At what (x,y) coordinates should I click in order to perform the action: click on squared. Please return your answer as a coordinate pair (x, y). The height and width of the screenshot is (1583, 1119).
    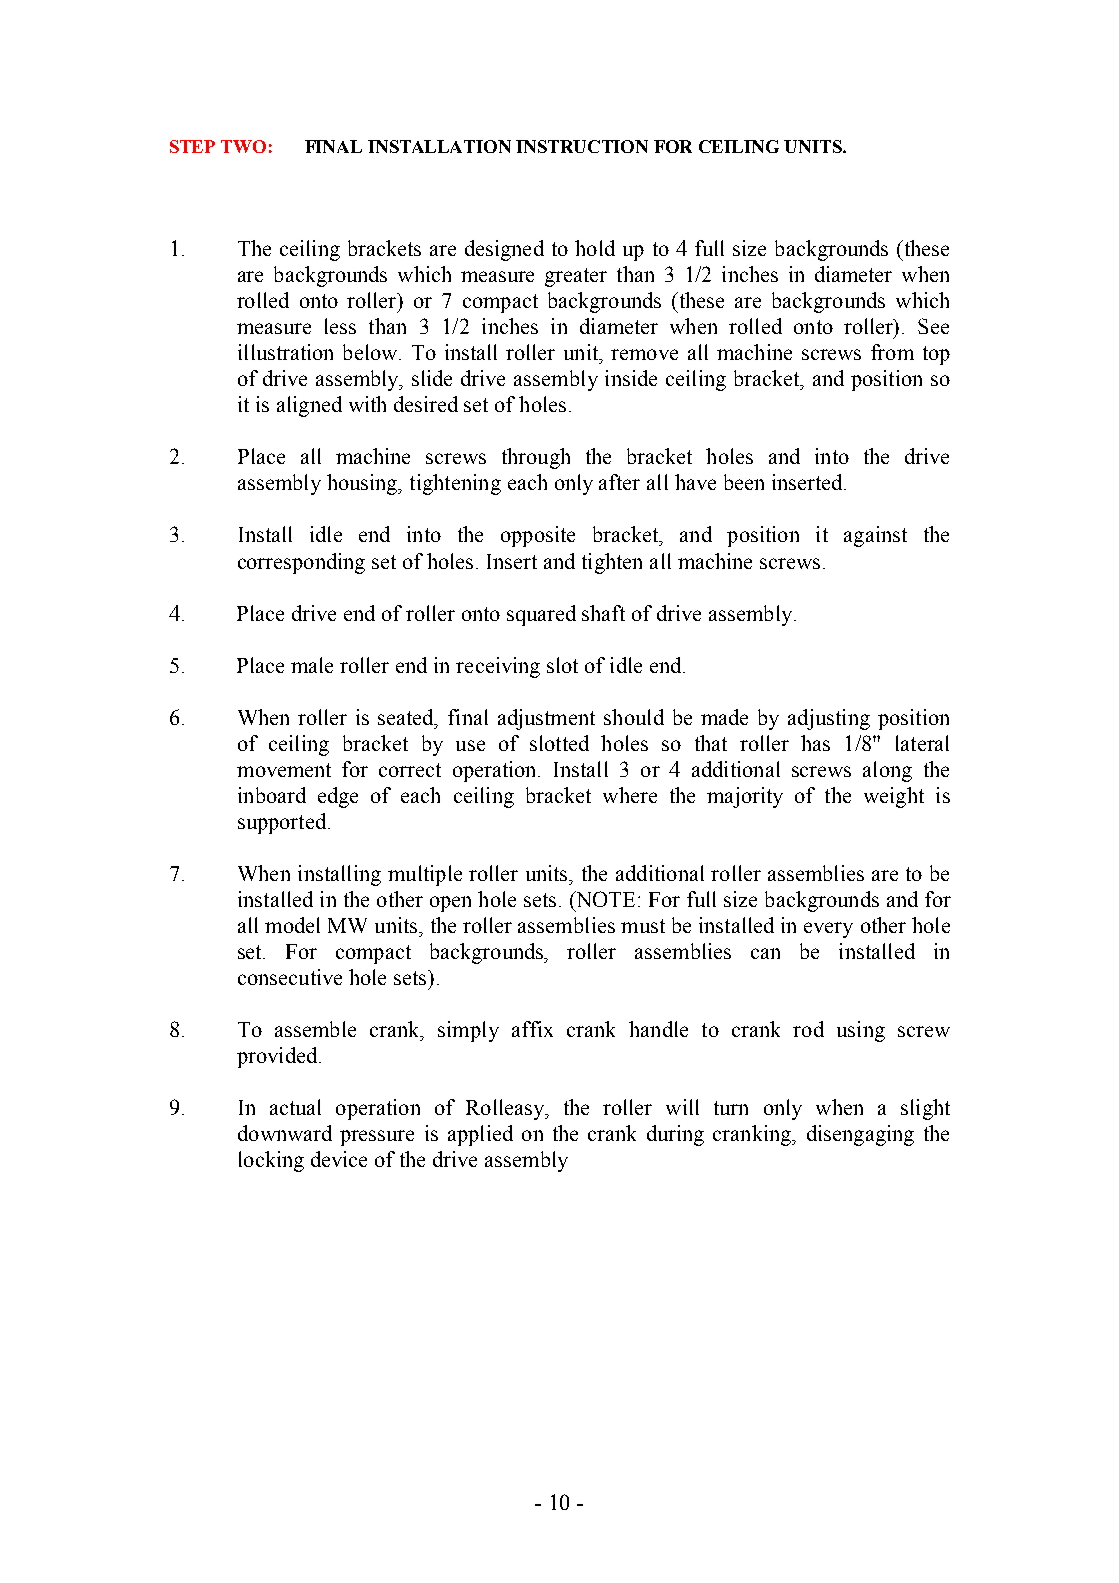
    Looking at the image, I should click on (541, 615).
